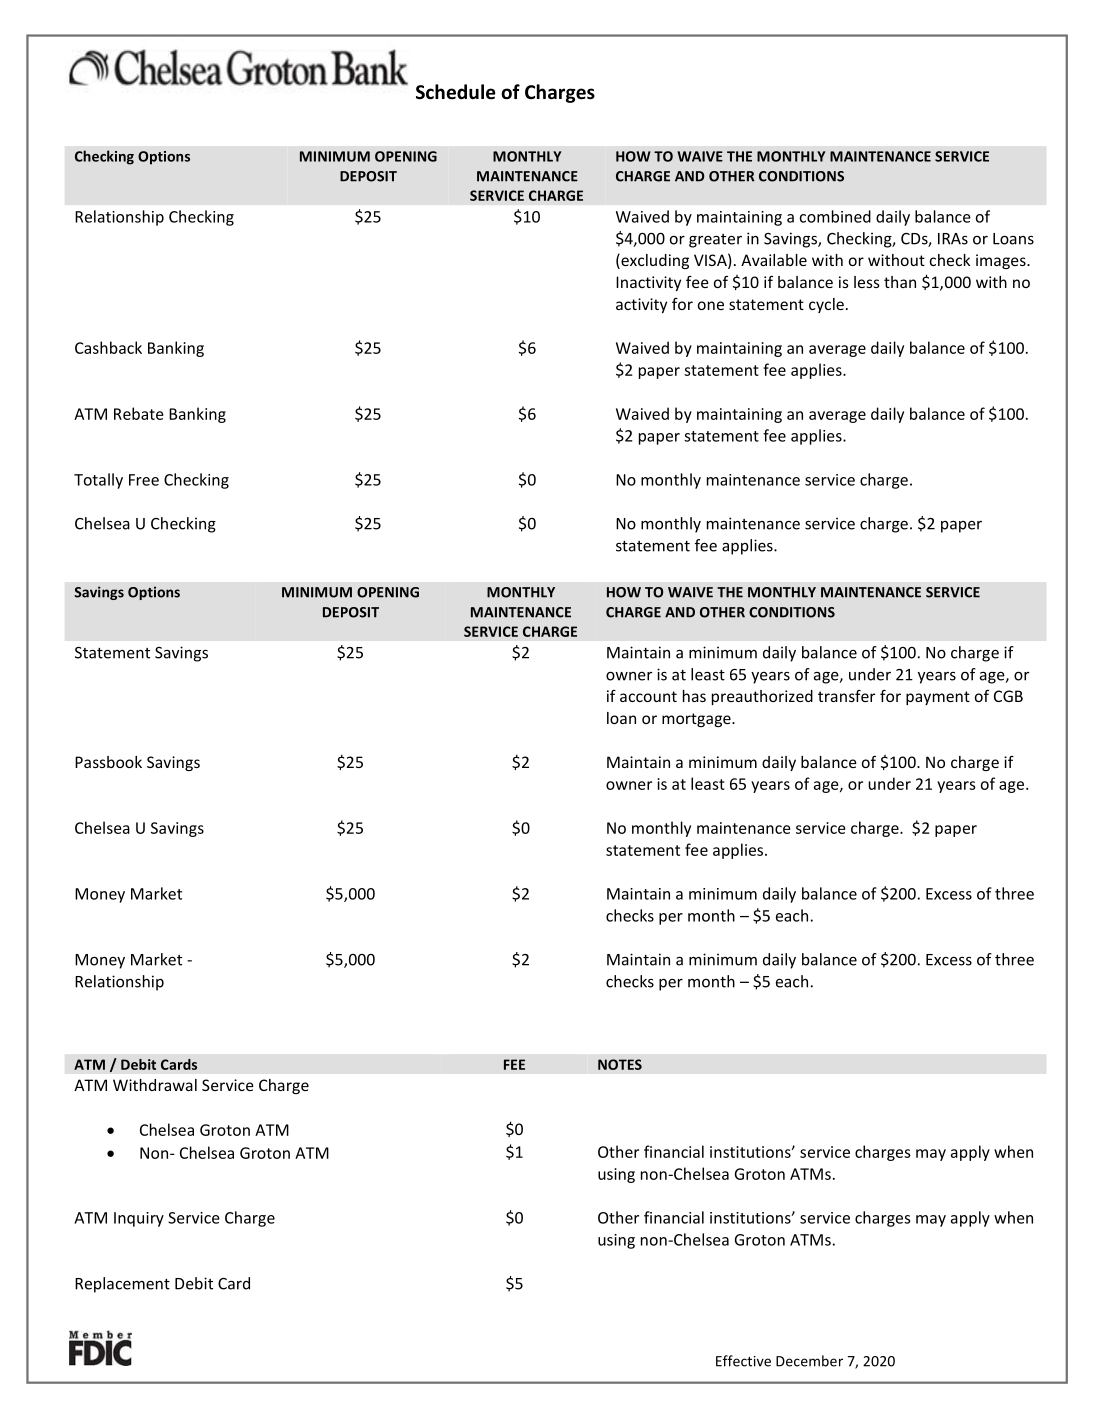  What do you see at coordinates (122, 1285) in the screenshot?
I see `Replacement` at bounding box center [122, 1285].
